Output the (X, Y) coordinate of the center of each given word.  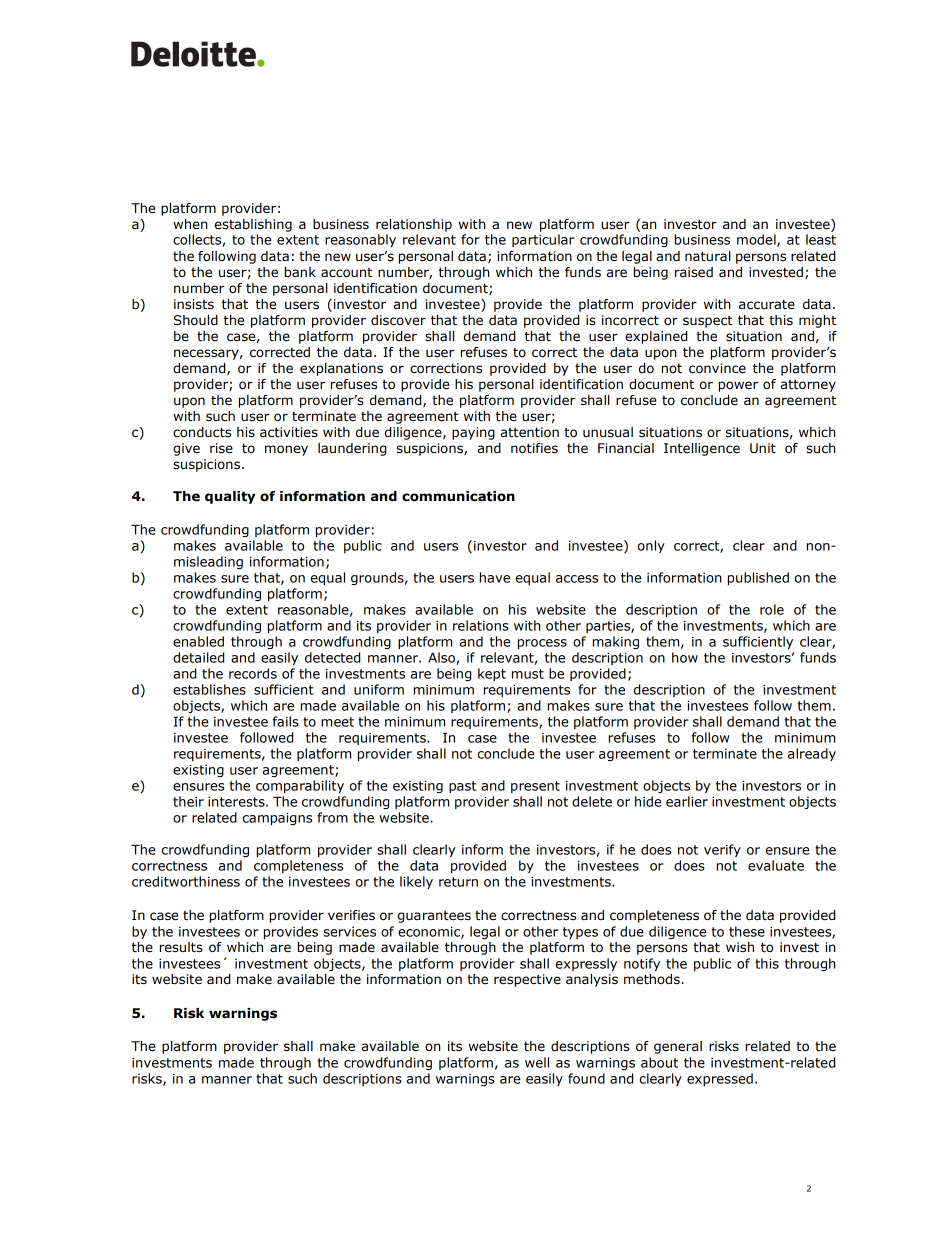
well (537, 1062)
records (253, 673)
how (685, 657)
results (181, 947)
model (757, 240)
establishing (253, 225)
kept (492, 674)
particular (543, 240)
